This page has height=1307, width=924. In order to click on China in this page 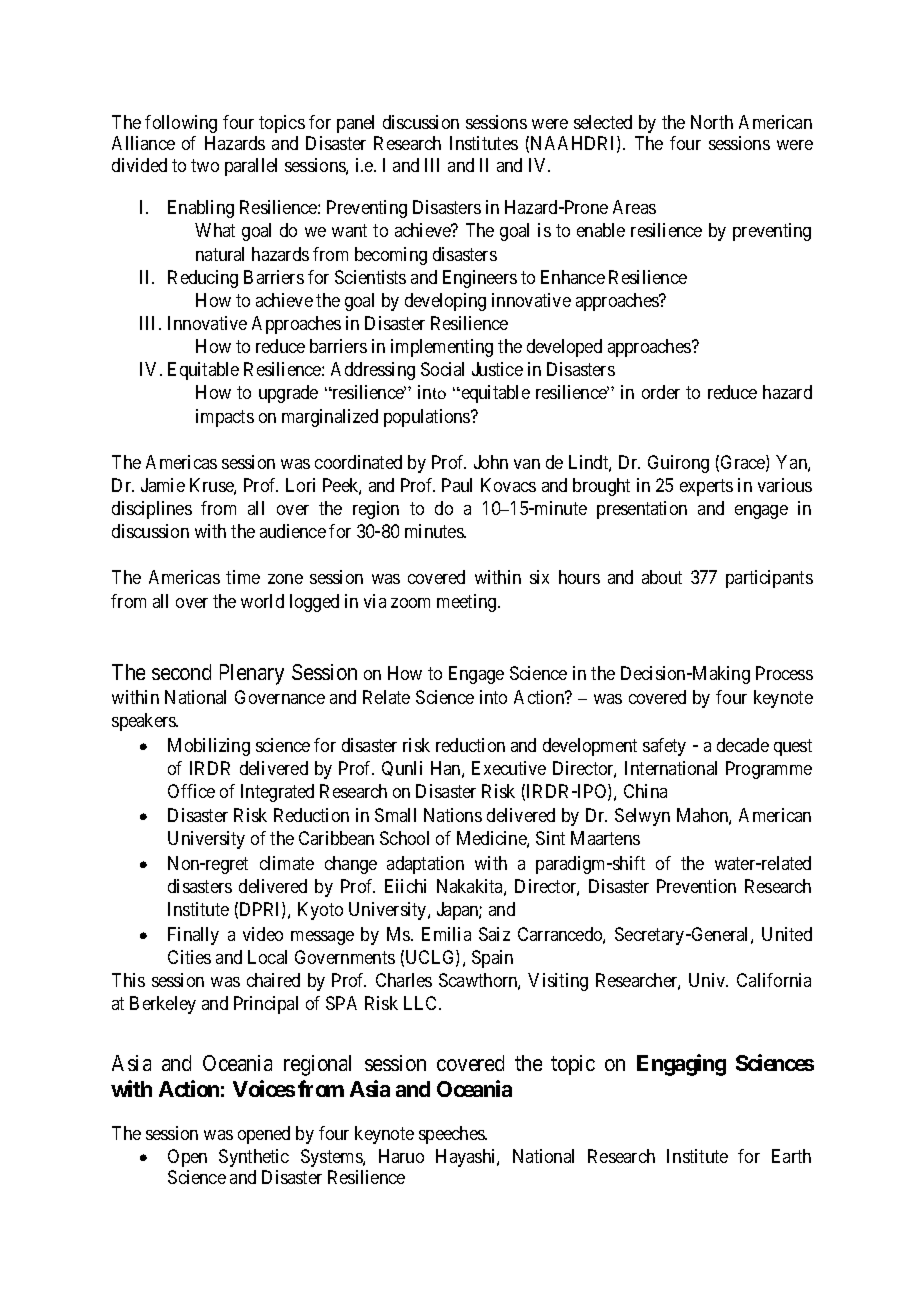, I will do `click(645, 791)`.
